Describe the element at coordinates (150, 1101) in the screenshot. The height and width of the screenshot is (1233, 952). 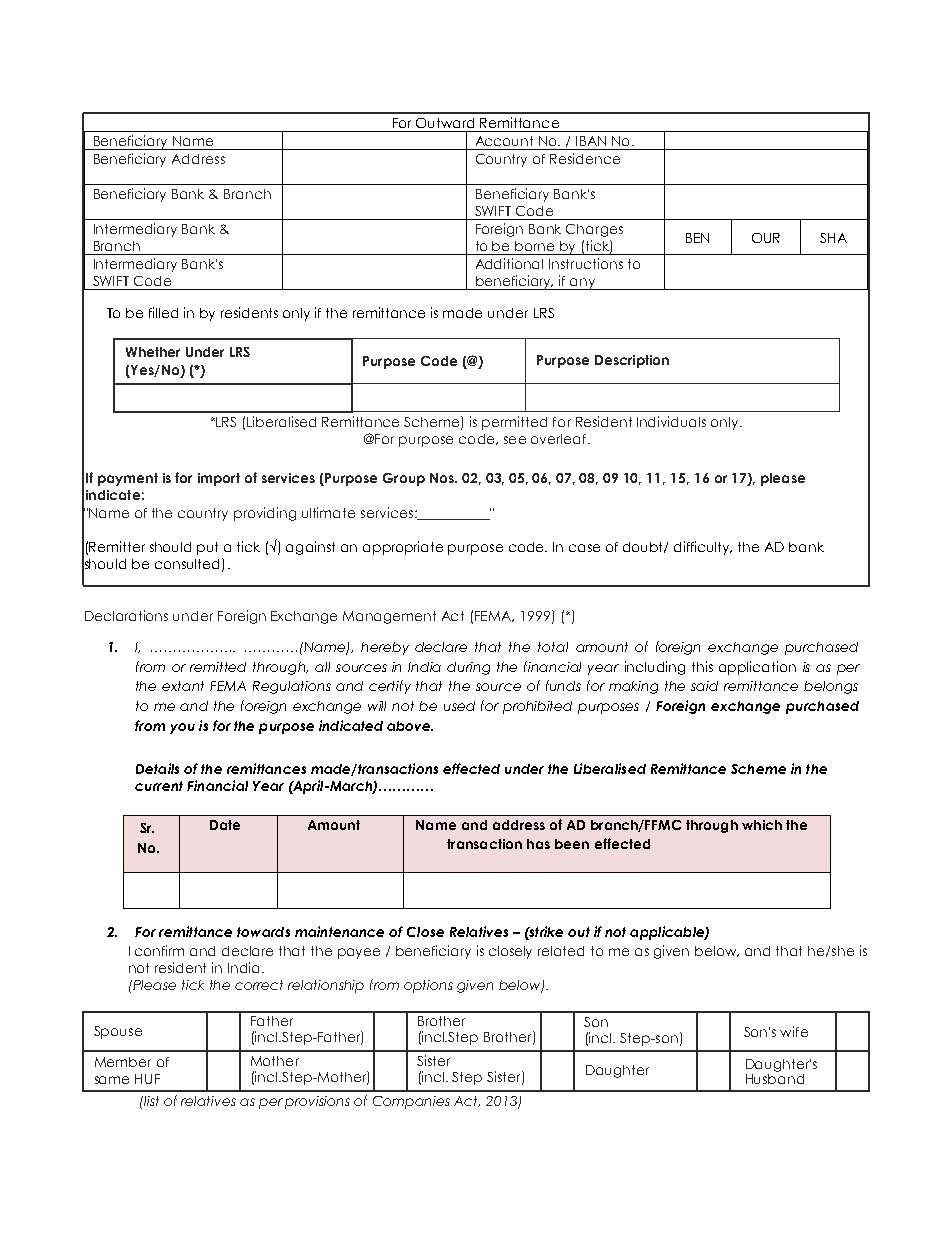
I see `list` at that location.
